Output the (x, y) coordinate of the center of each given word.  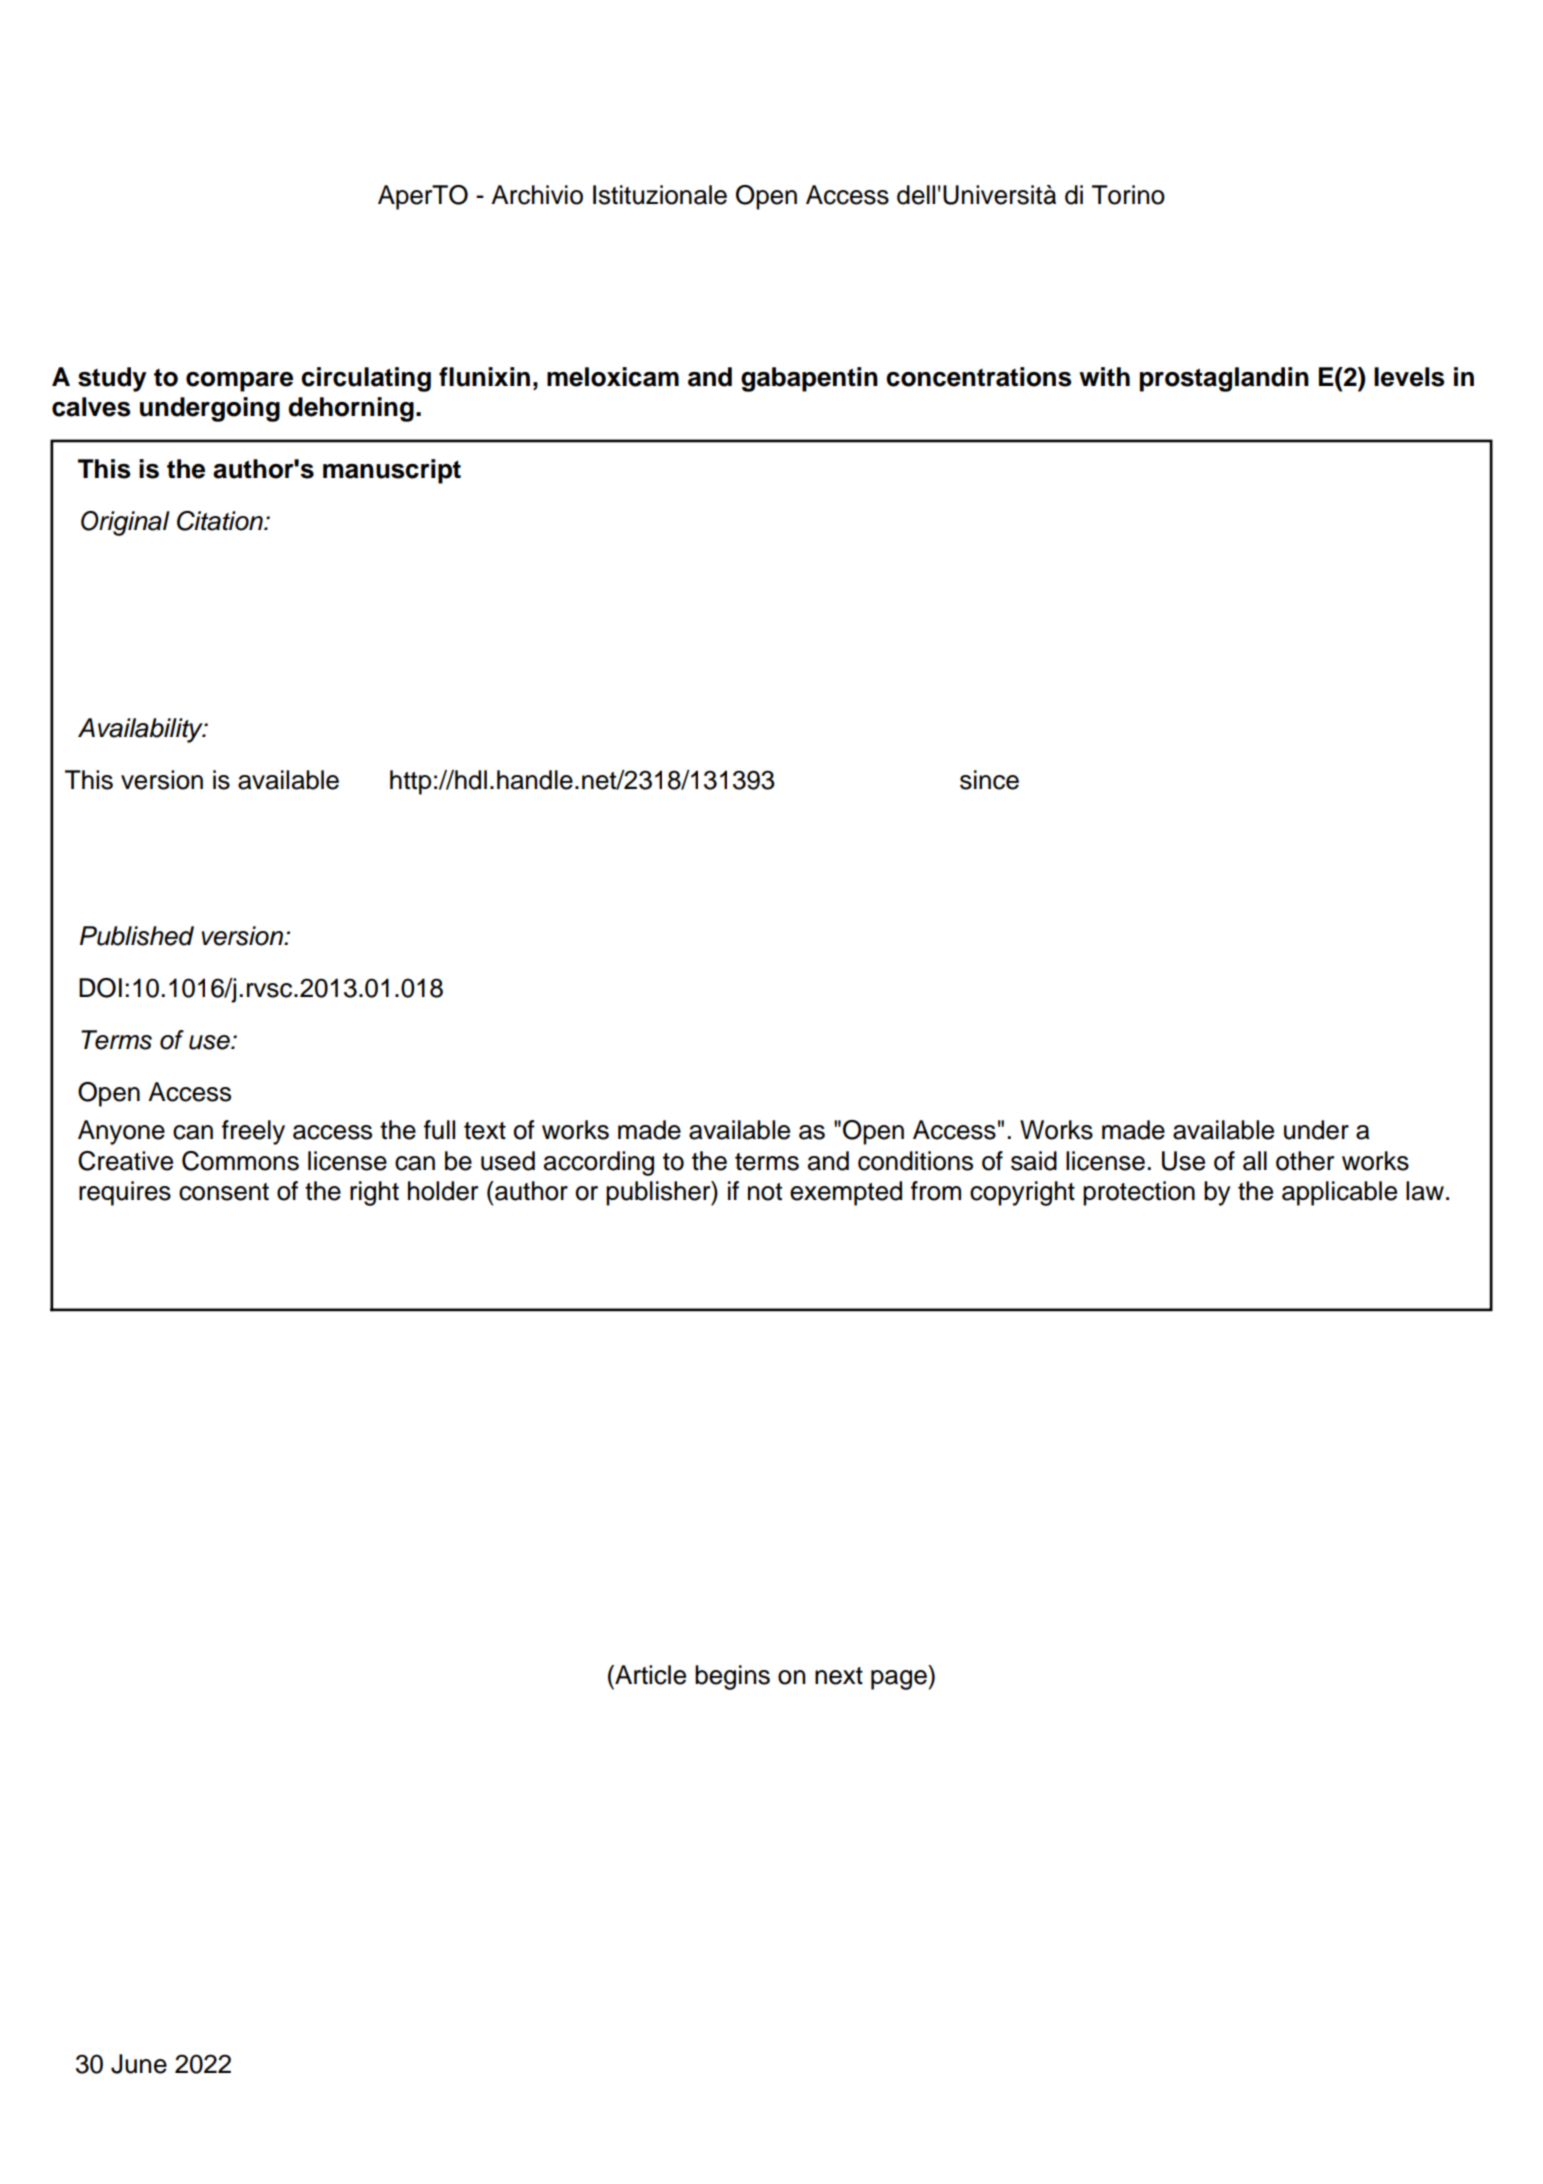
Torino (1128, 195)
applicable (1339, 1193)
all (1255, 1161)
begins (732, 1677)
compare (239, 382)
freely (253, 1132)
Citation (221, 521)
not (765, 1192)
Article (649, 1675)
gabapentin (809, 379)
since (989, 780)
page (899, 1680)
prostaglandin (1224, 379)
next (839, 1676)
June (139, 2064)
